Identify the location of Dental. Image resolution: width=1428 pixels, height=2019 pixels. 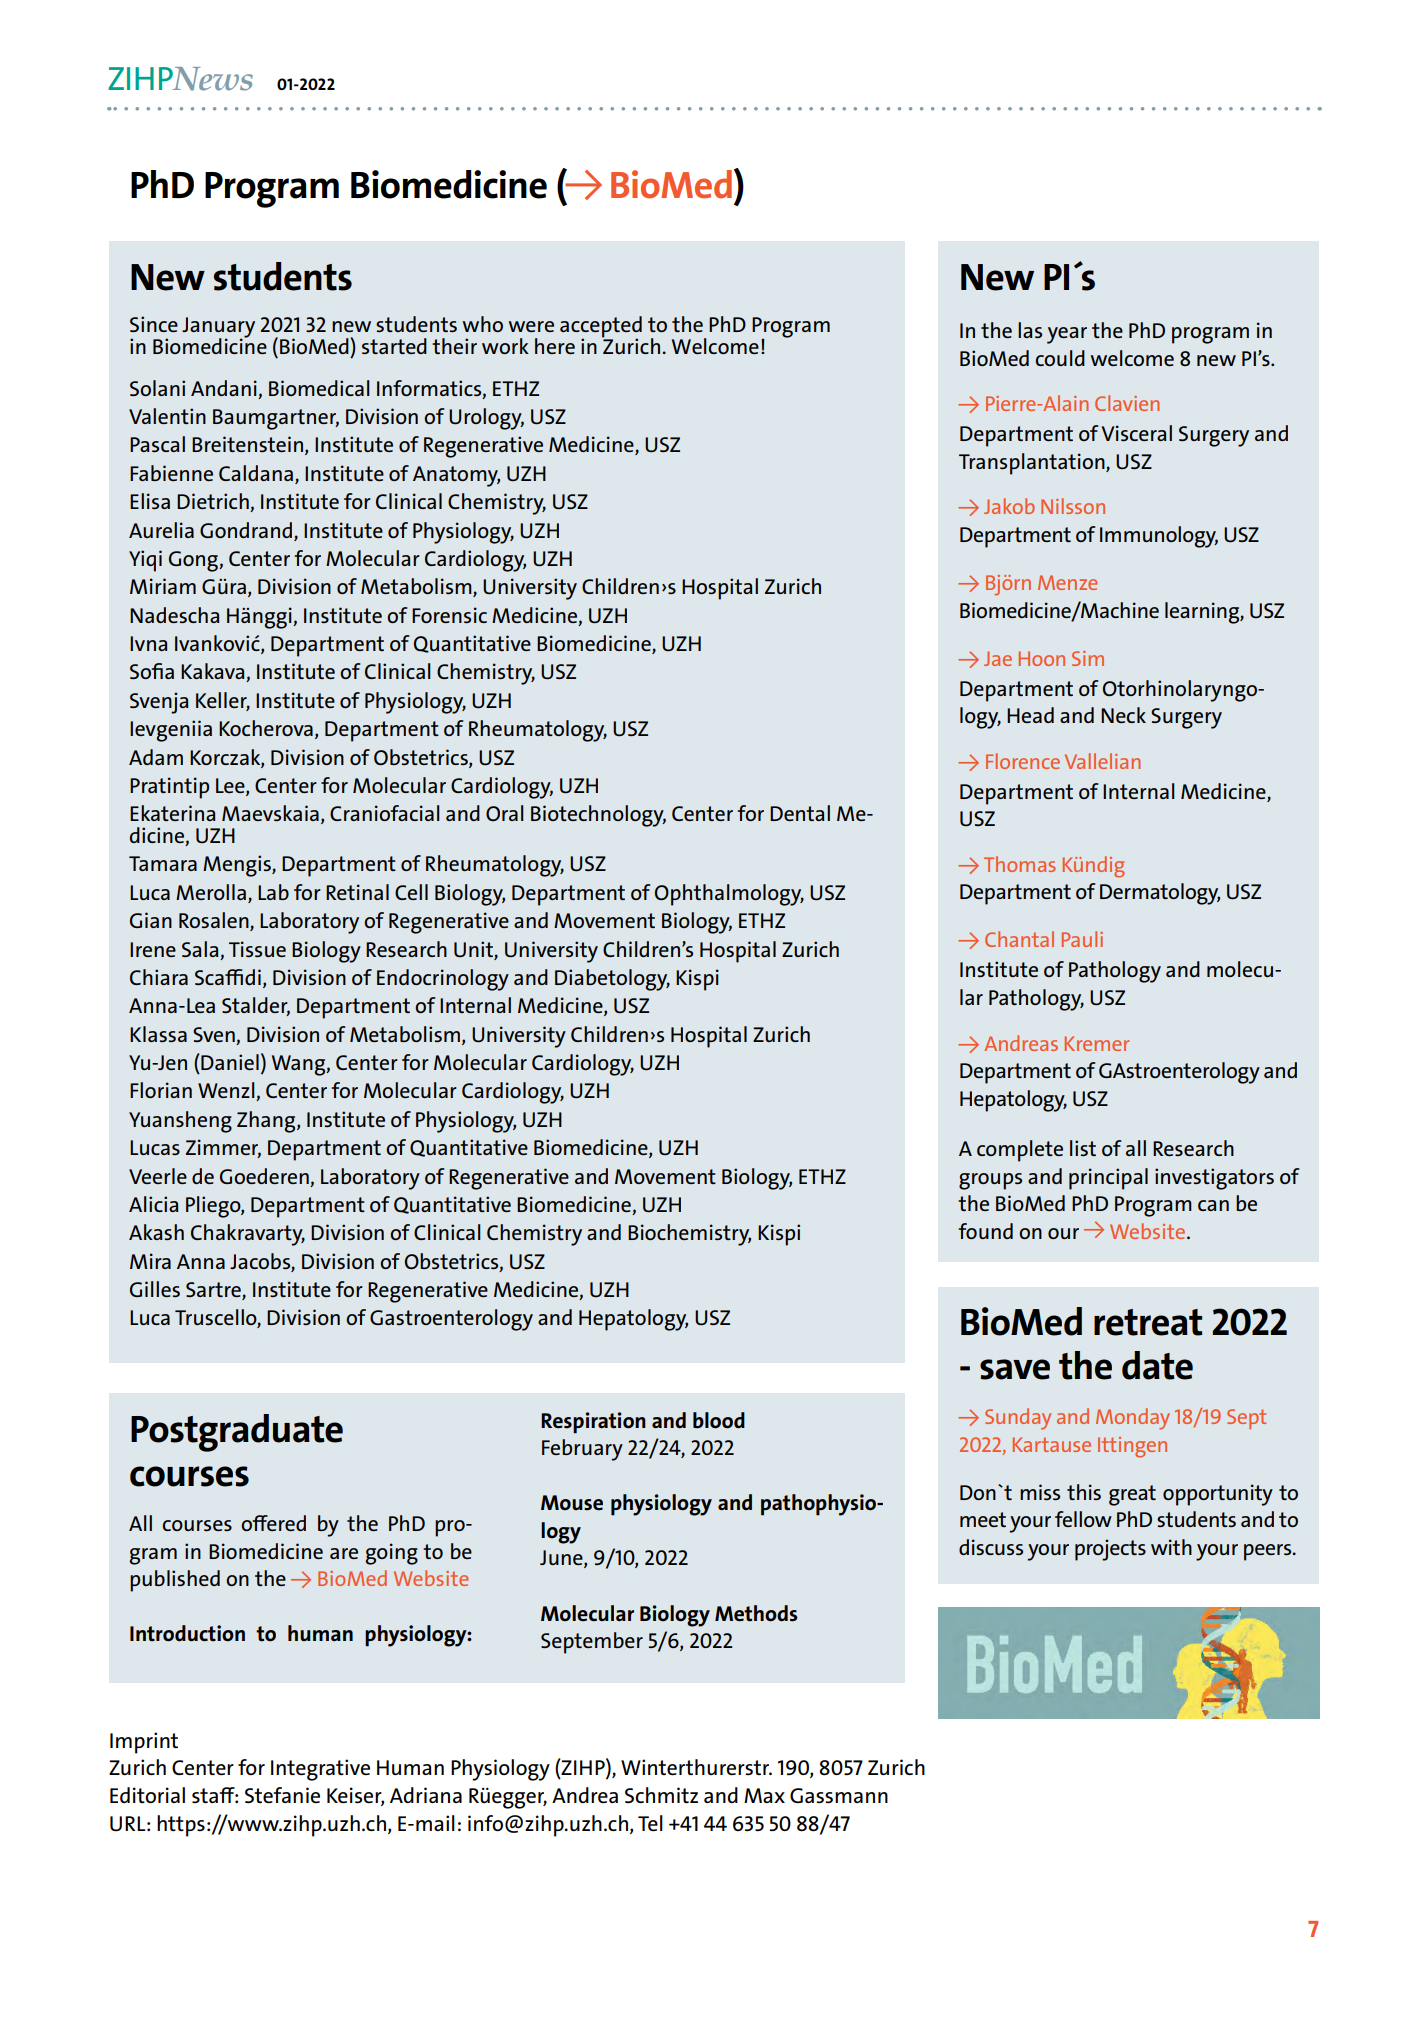
(800, 813).
